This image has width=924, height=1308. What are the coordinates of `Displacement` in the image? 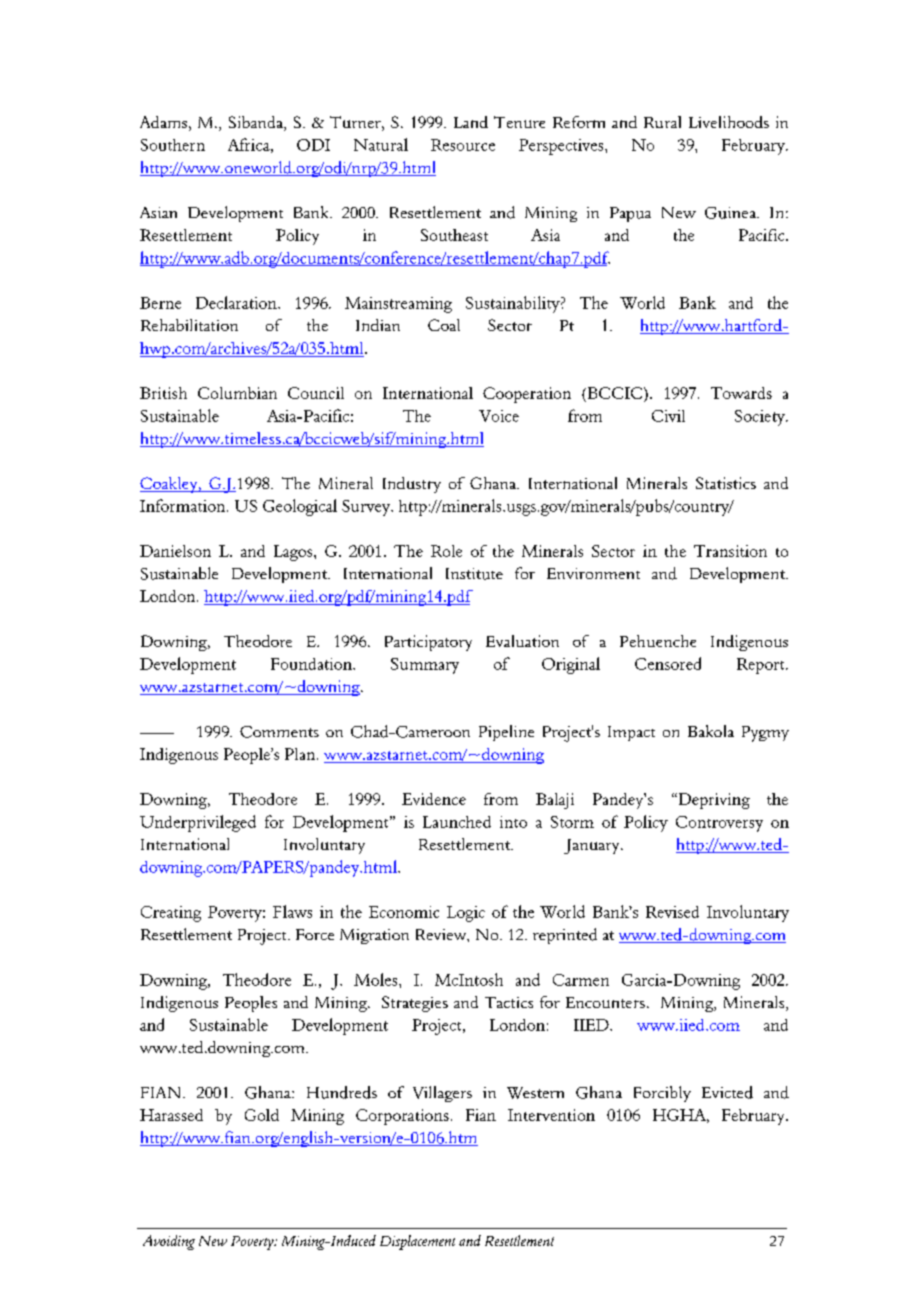 It's located at (417, 1242).
